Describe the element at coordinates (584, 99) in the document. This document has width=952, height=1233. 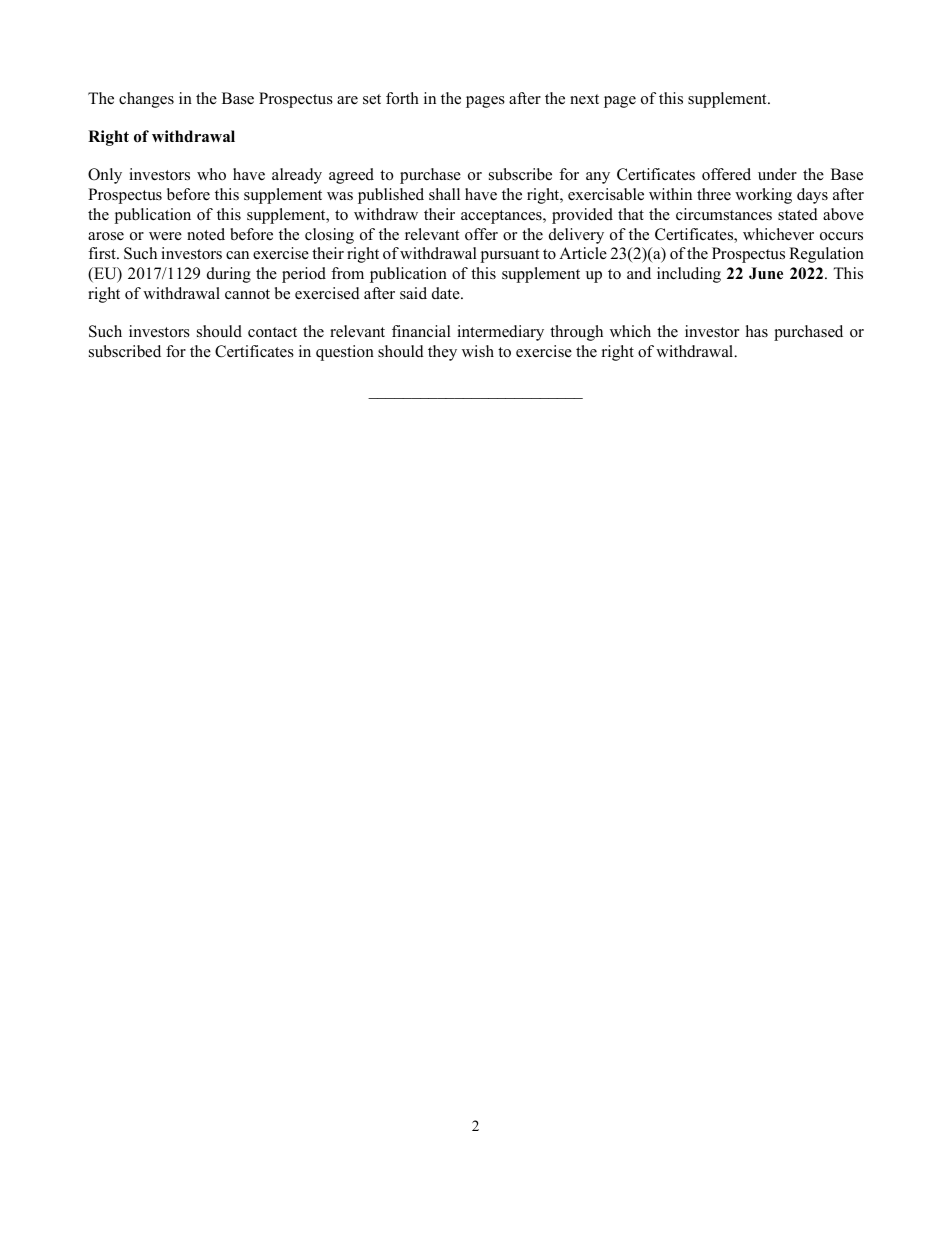
I see `next` at that location.
